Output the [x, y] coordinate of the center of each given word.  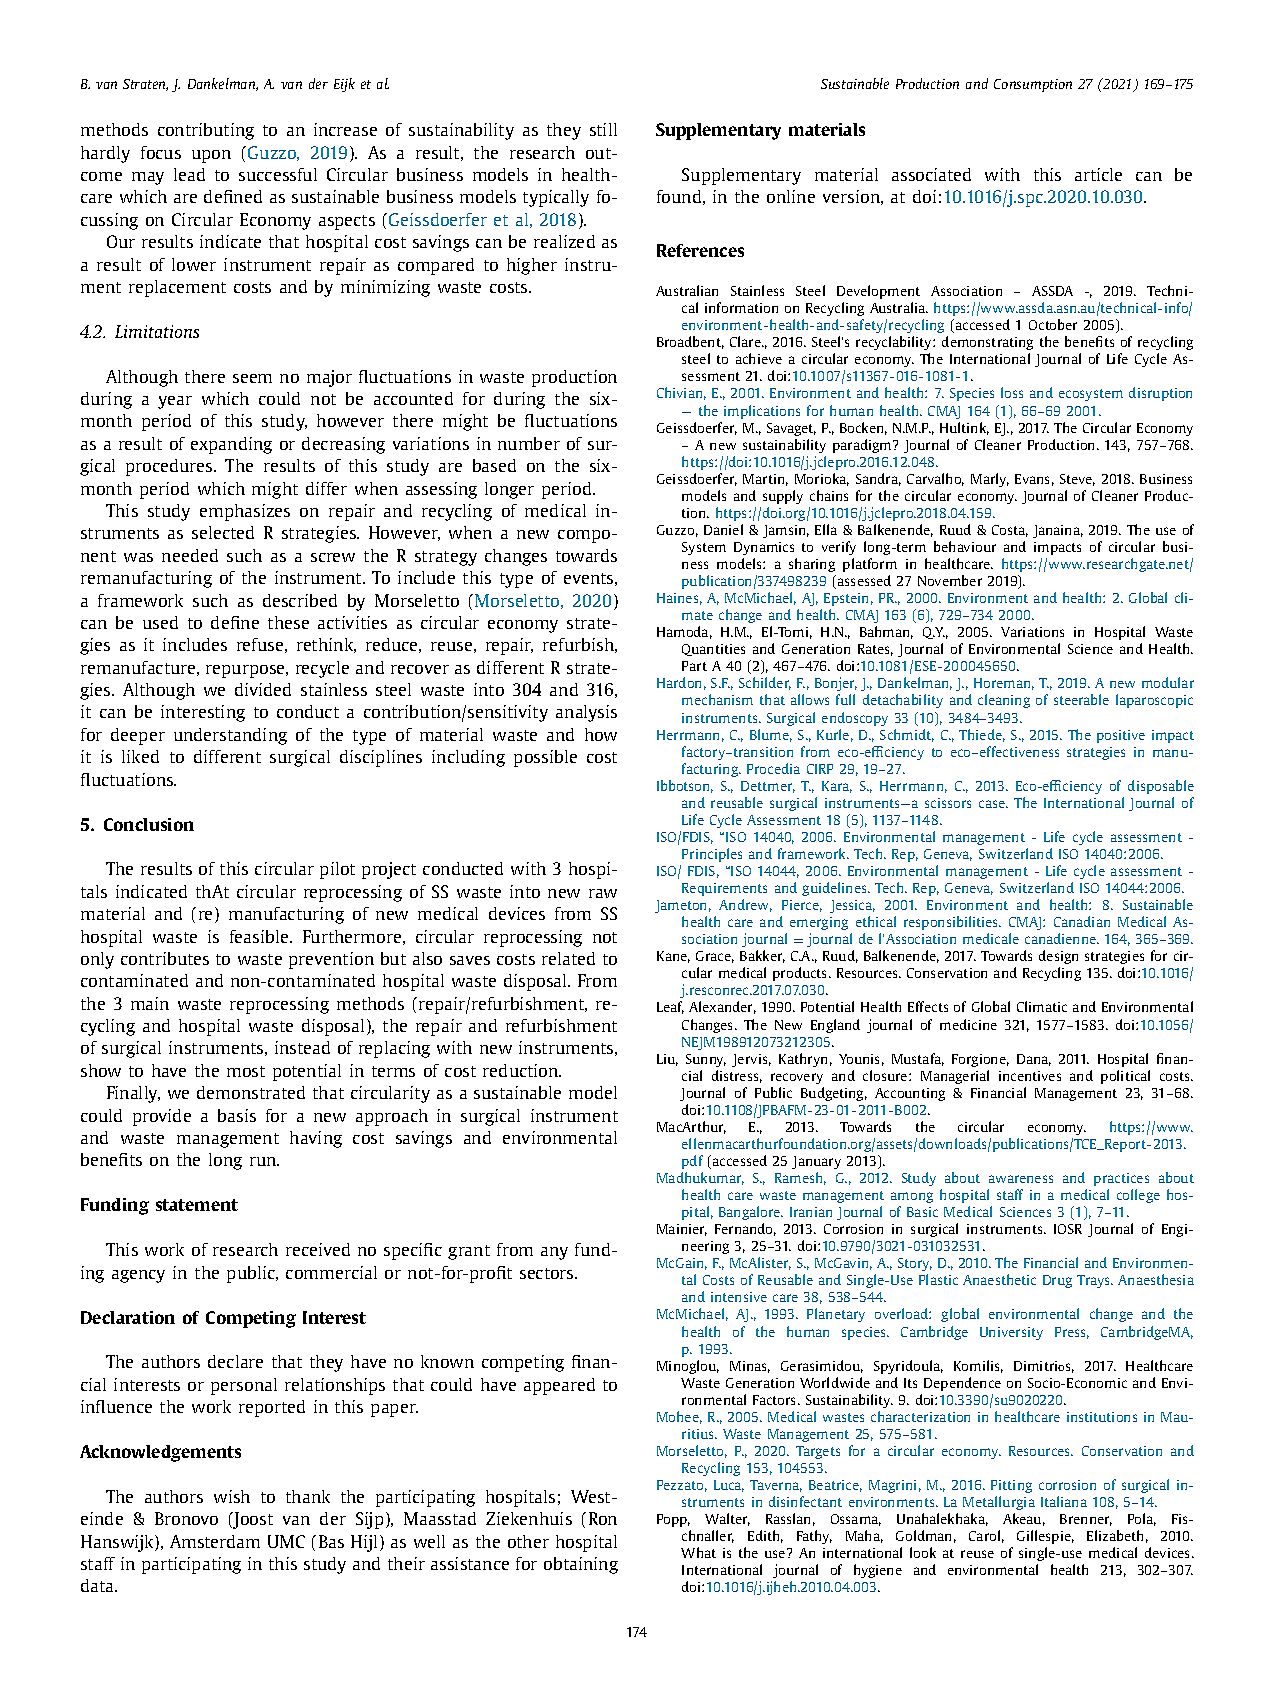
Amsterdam [215, 1541]
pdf [692, 1162]
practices [1121, 1179]
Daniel [723, 529]
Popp [673, 1520]
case [993, 804]
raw [603, 893]
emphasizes [245, 512]
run [264, 1161]
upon [211, 156]
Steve [1077, 480]
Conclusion [149, 824]
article [1098, 174]
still [603, 129]
